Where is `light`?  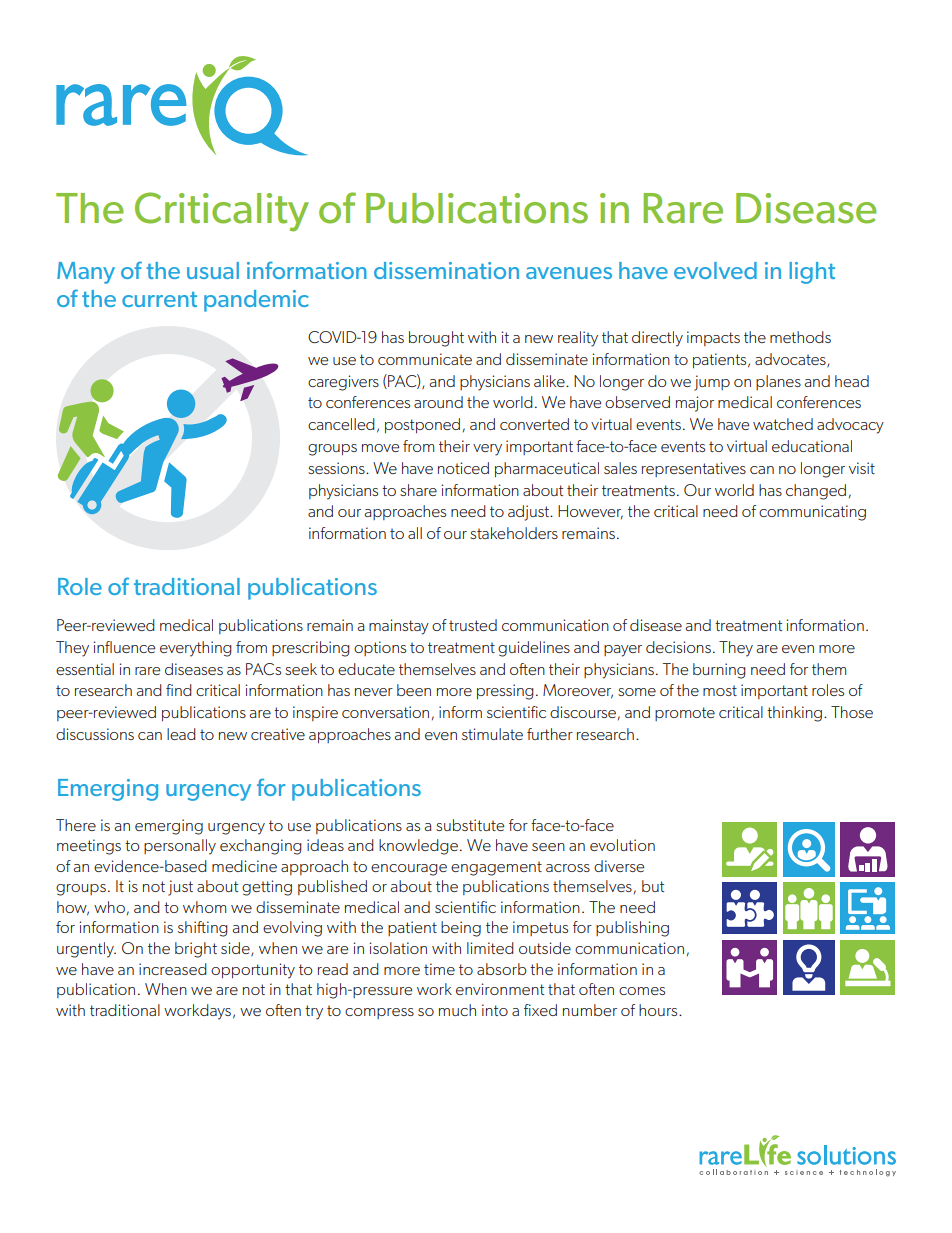
light is located at coordinates (812, 273).
